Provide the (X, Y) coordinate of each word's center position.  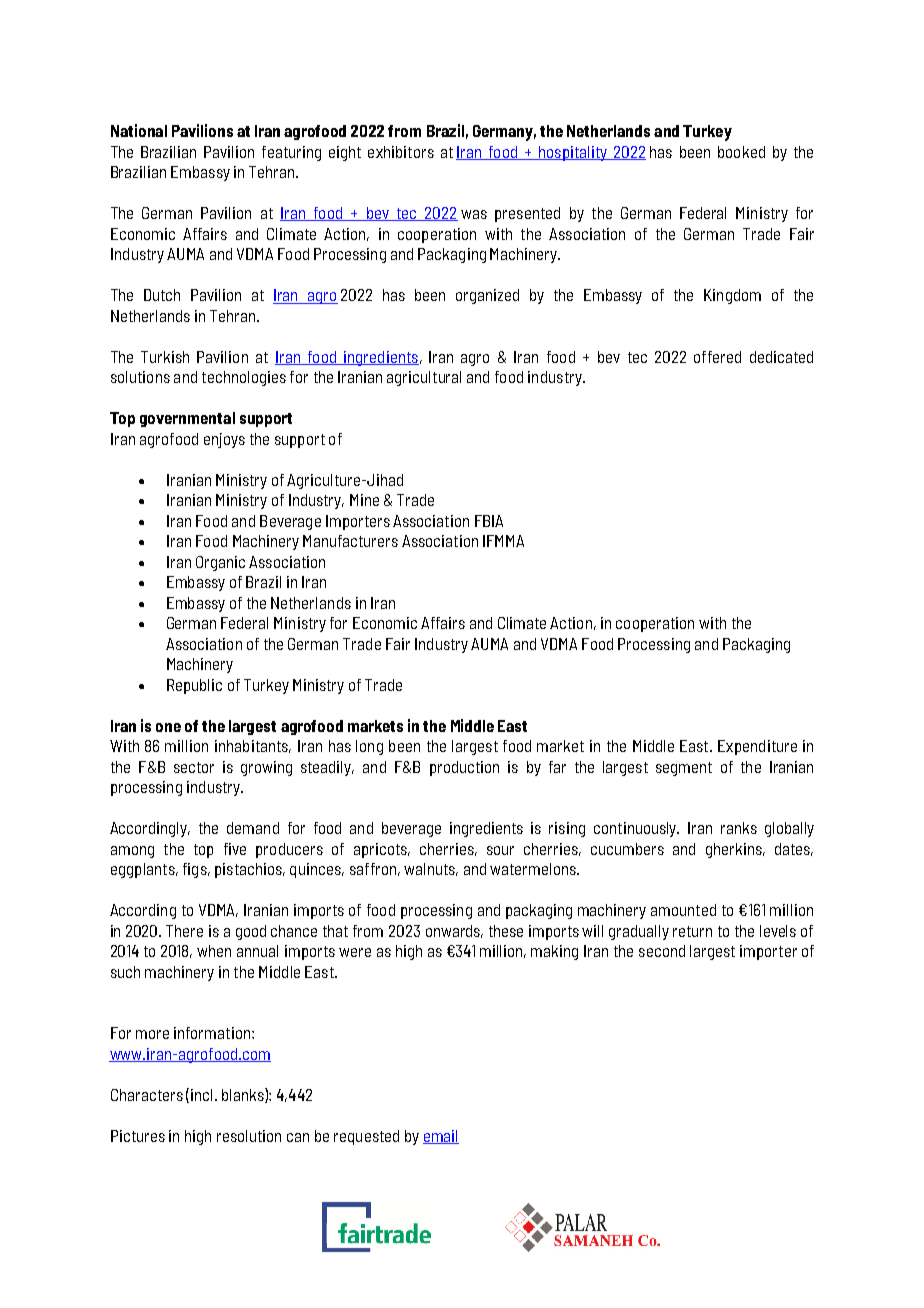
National (139, 130)
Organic (220, 563)
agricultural (424, 378)
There (184, 931)
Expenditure (757, 747)
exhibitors (401, 152)
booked (741, 152)
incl (201, 1095)
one (168, 727)
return (692, 931)
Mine (364, 500)
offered (717, 357)
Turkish (165, 357)
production (464, 768)
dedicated (781, 357)
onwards (454, 931)
